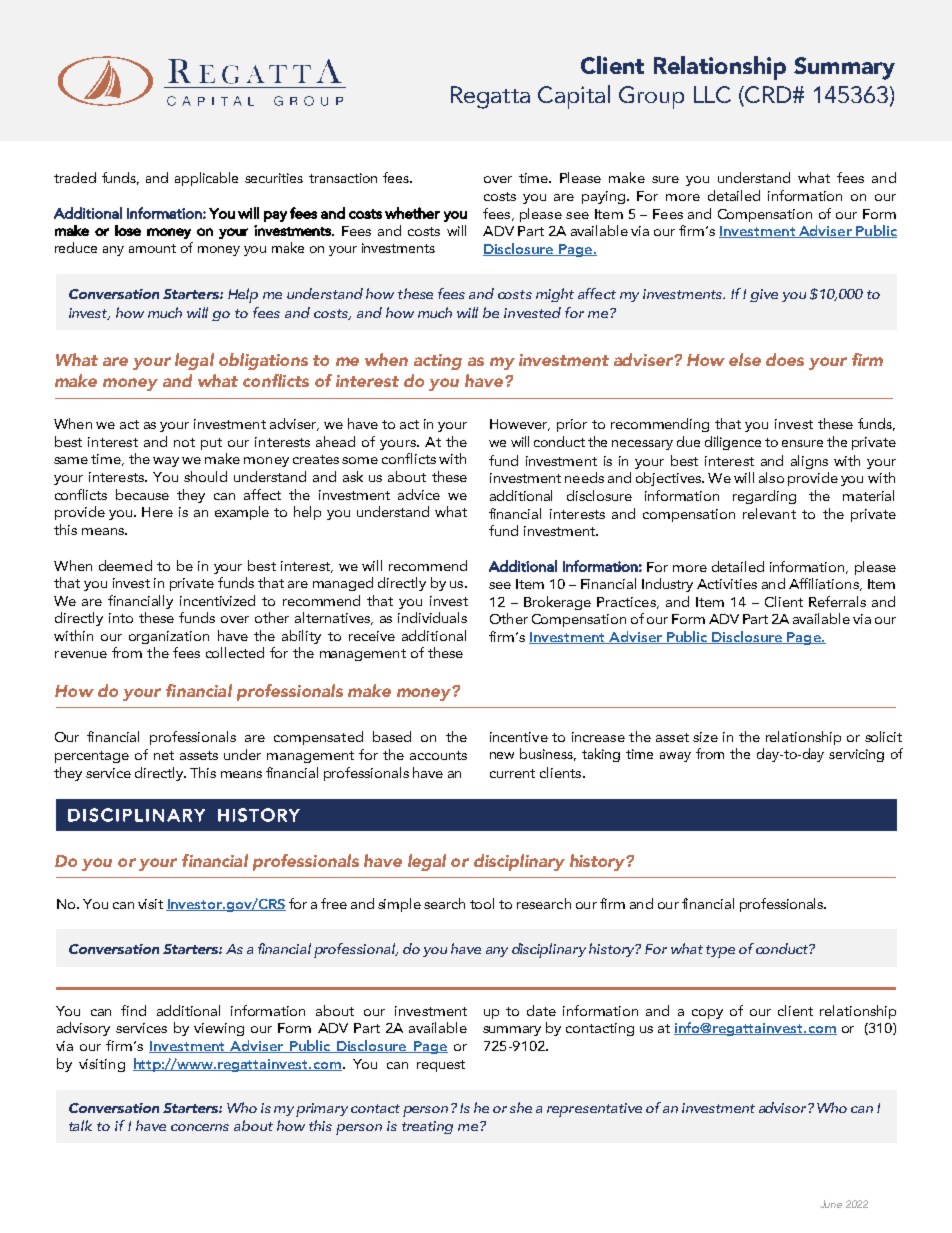 Image resolution: width=952 pixels, height=1233 pixels. What do you see at coordinates (574, 97) in the screenshot?
I see `Capital` at bounding box center [574, 97].
